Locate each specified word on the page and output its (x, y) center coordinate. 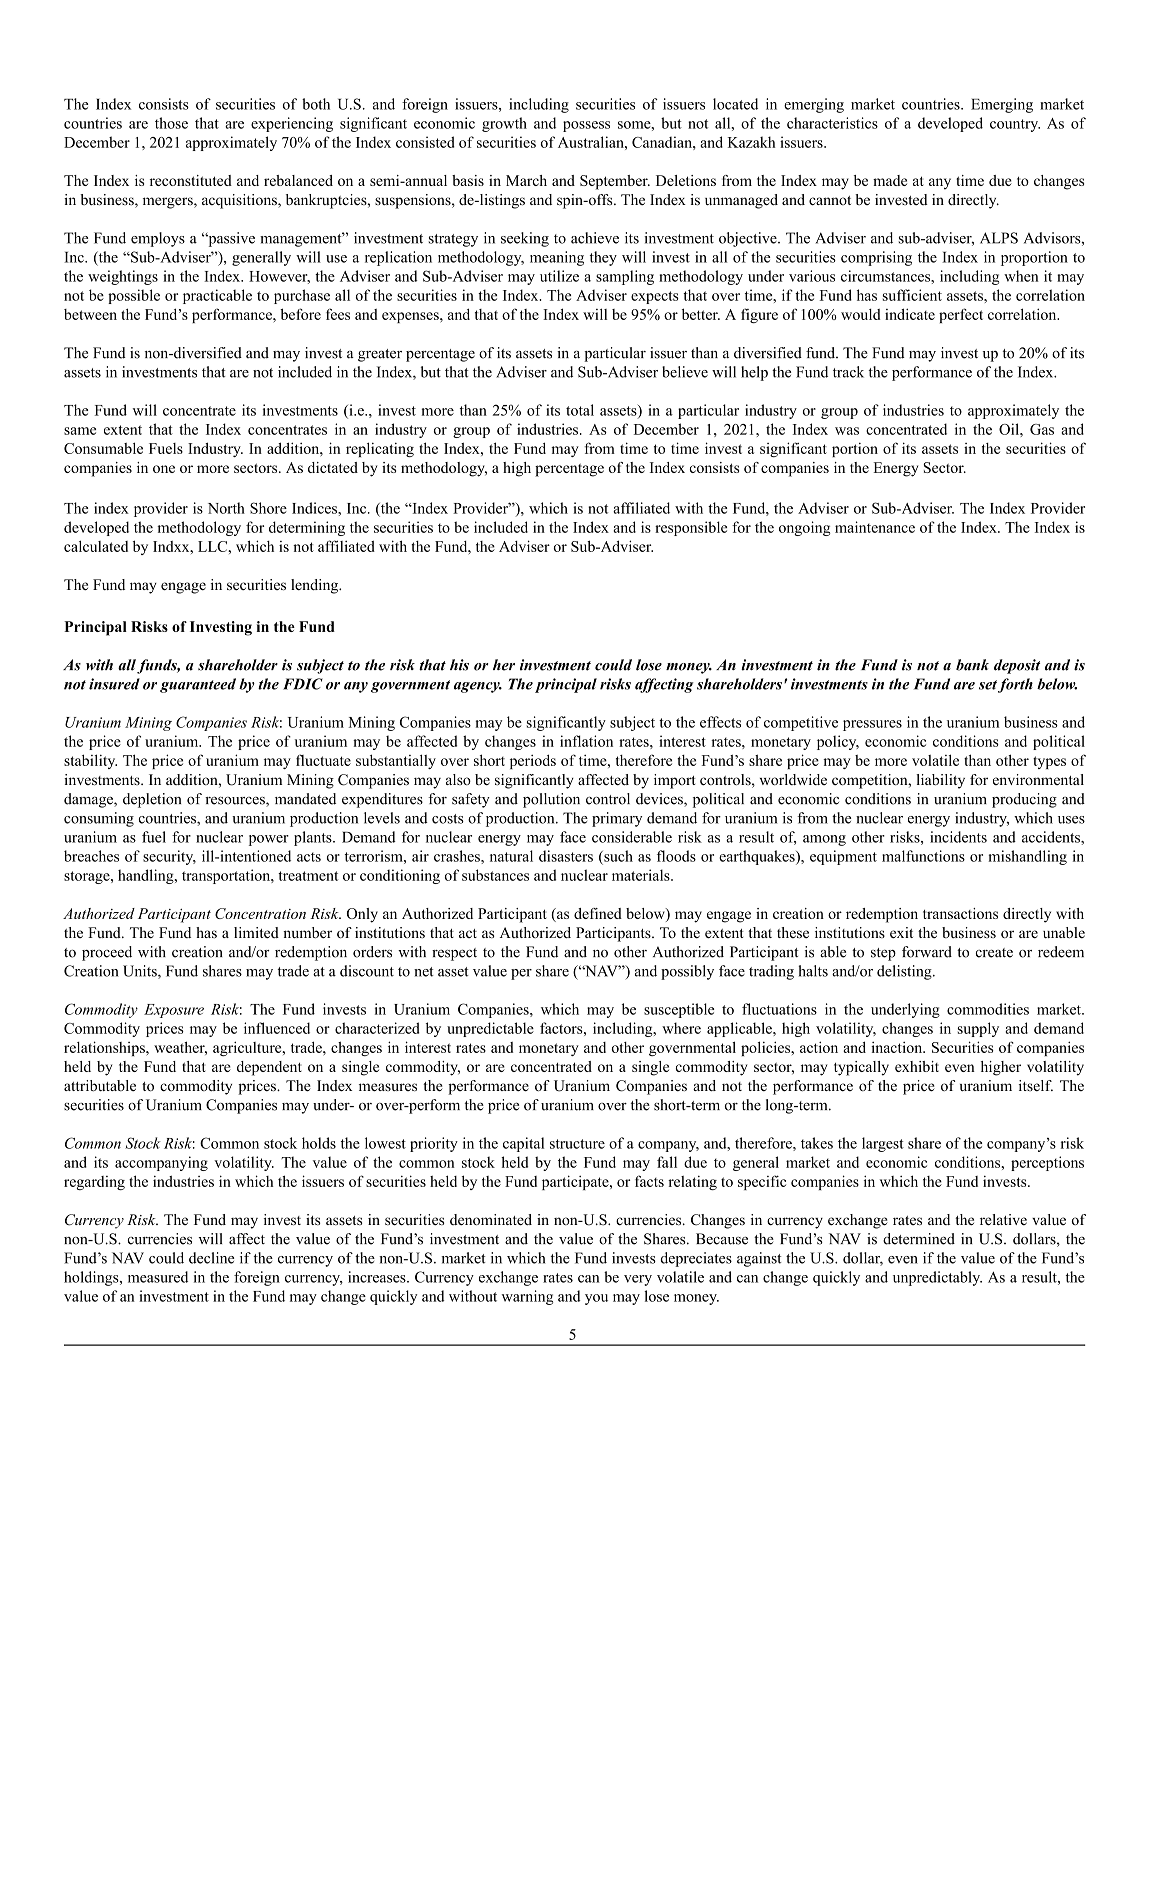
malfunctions (923, 856)
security (169, 857)
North (226, 508)
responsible (691, 528)
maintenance (875, 527)
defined (598, 913)
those (171, 123)
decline (211, 1258)
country (1015, 125)
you (596, 1299)
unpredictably (937, 1278)
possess (586, 126)
